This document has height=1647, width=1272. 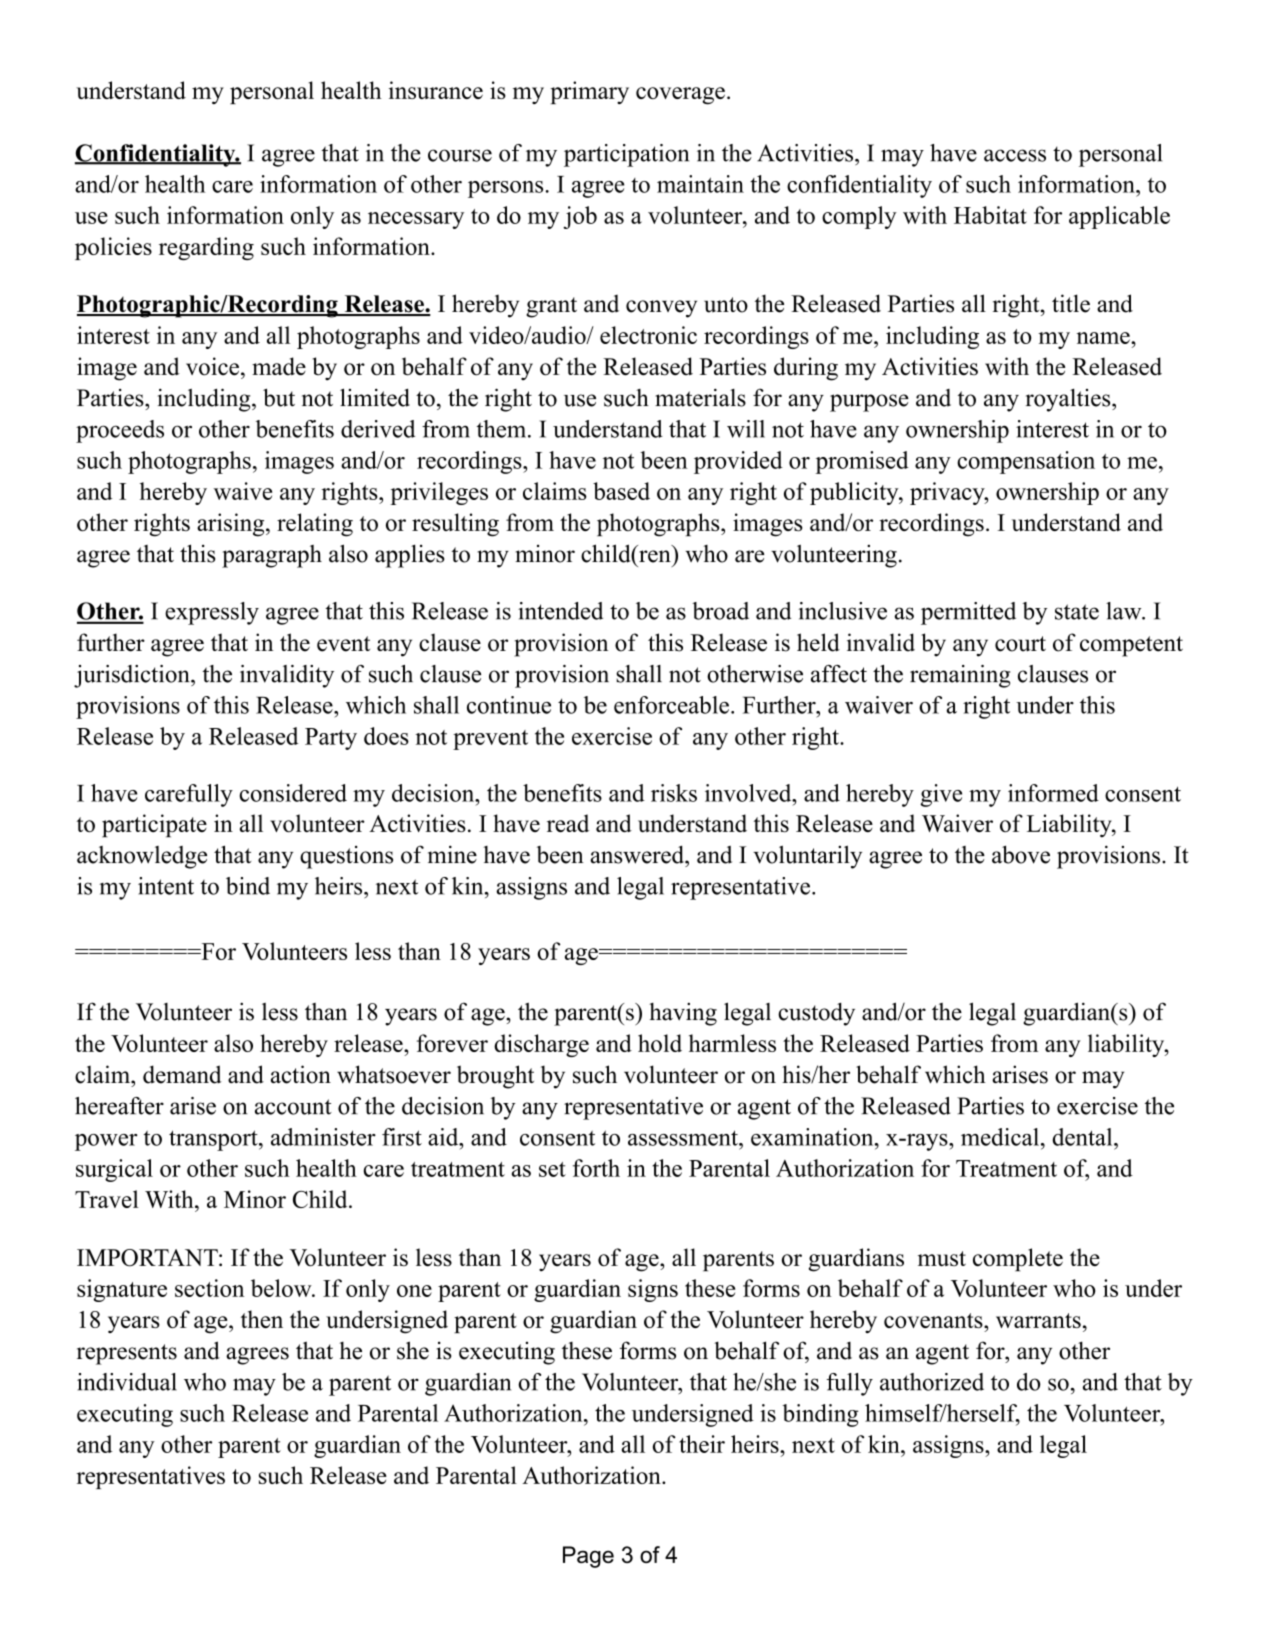 What do you see at coordinates (206, 248) in the document?
I see `regarding` at bounding box center [206, 248].
